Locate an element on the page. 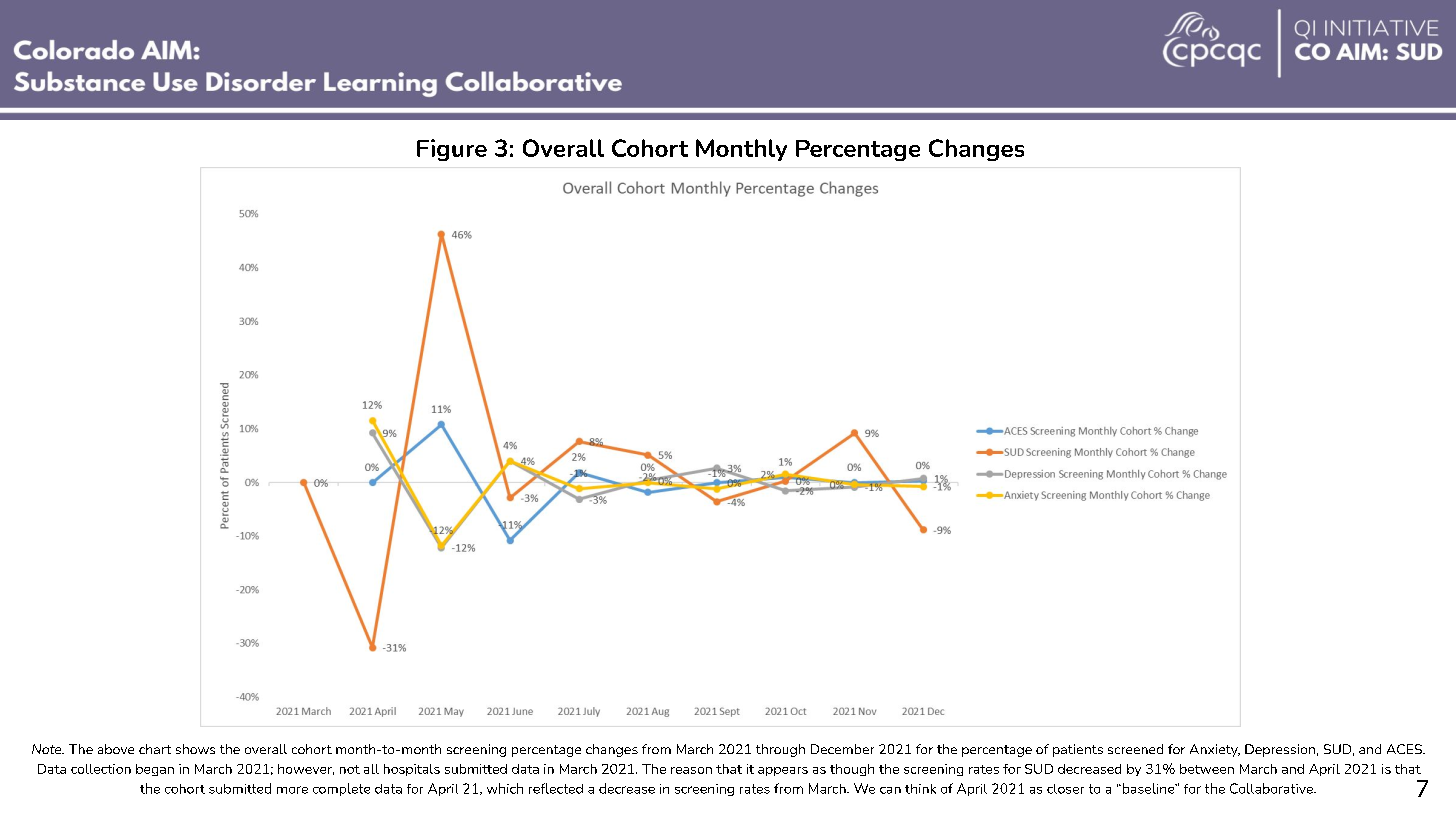  December is located at coordinates (842, 749).
